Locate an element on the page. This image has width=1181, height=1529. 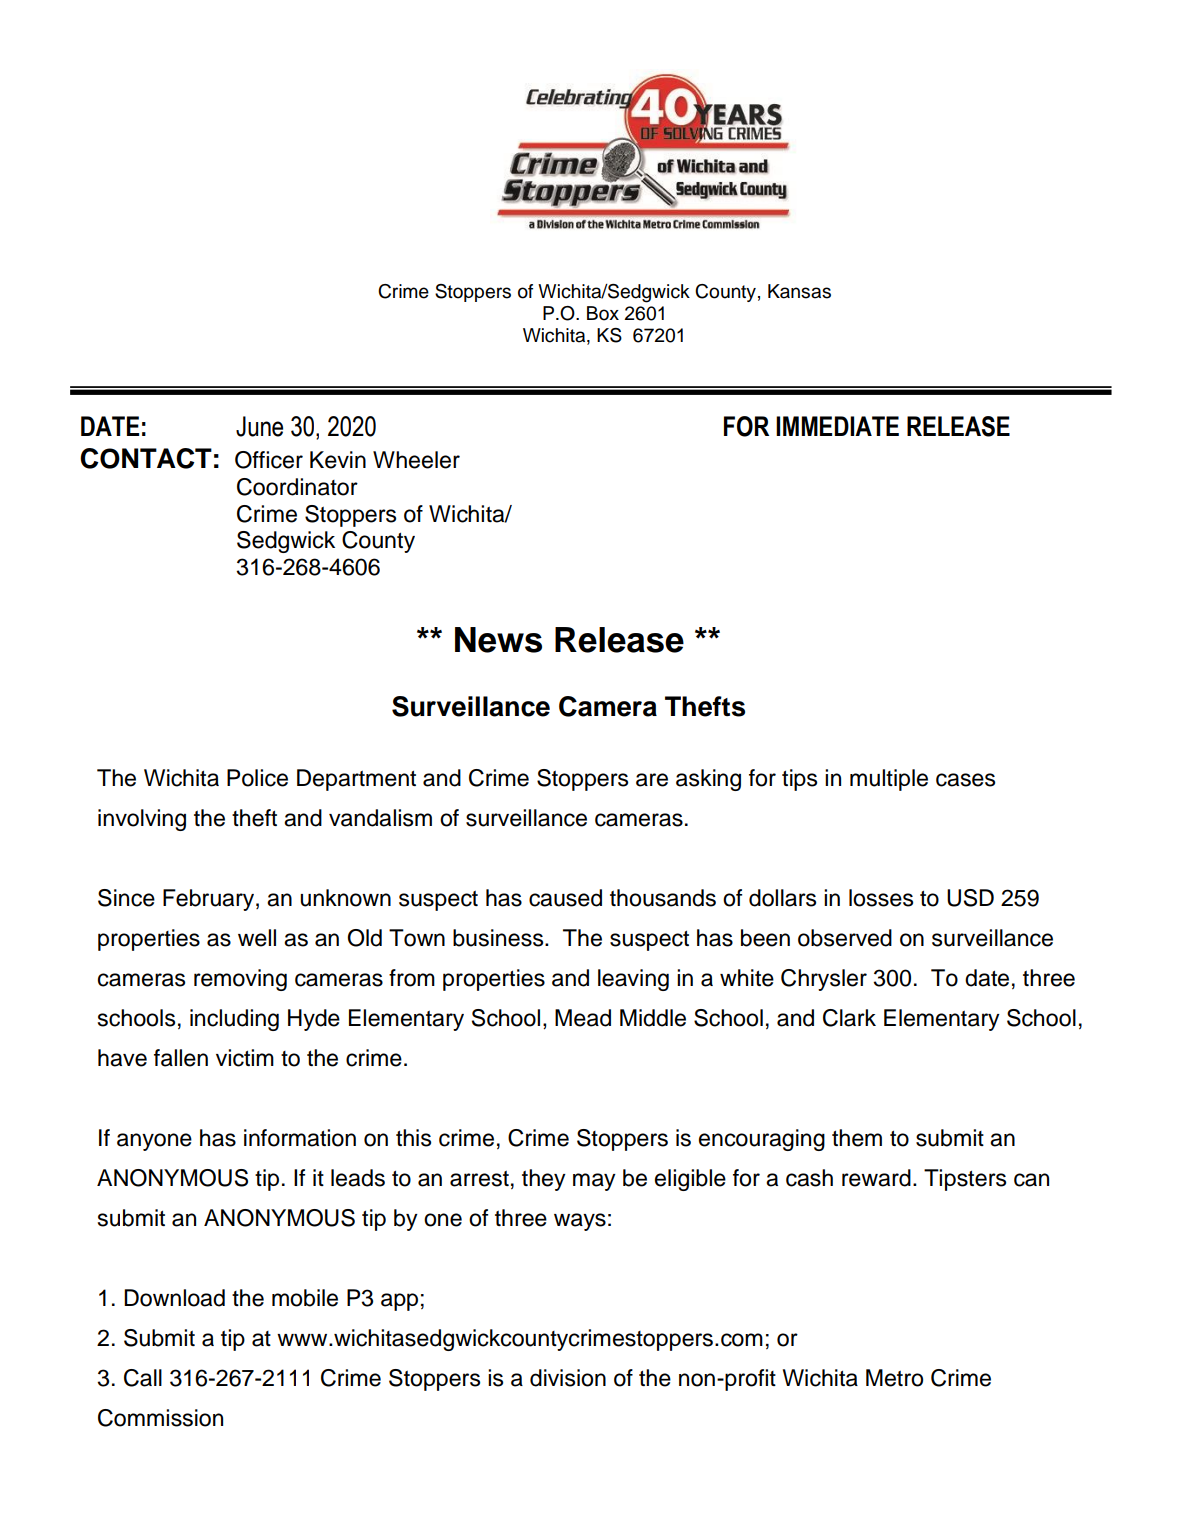
observed is located at coordinates (845, 938).
